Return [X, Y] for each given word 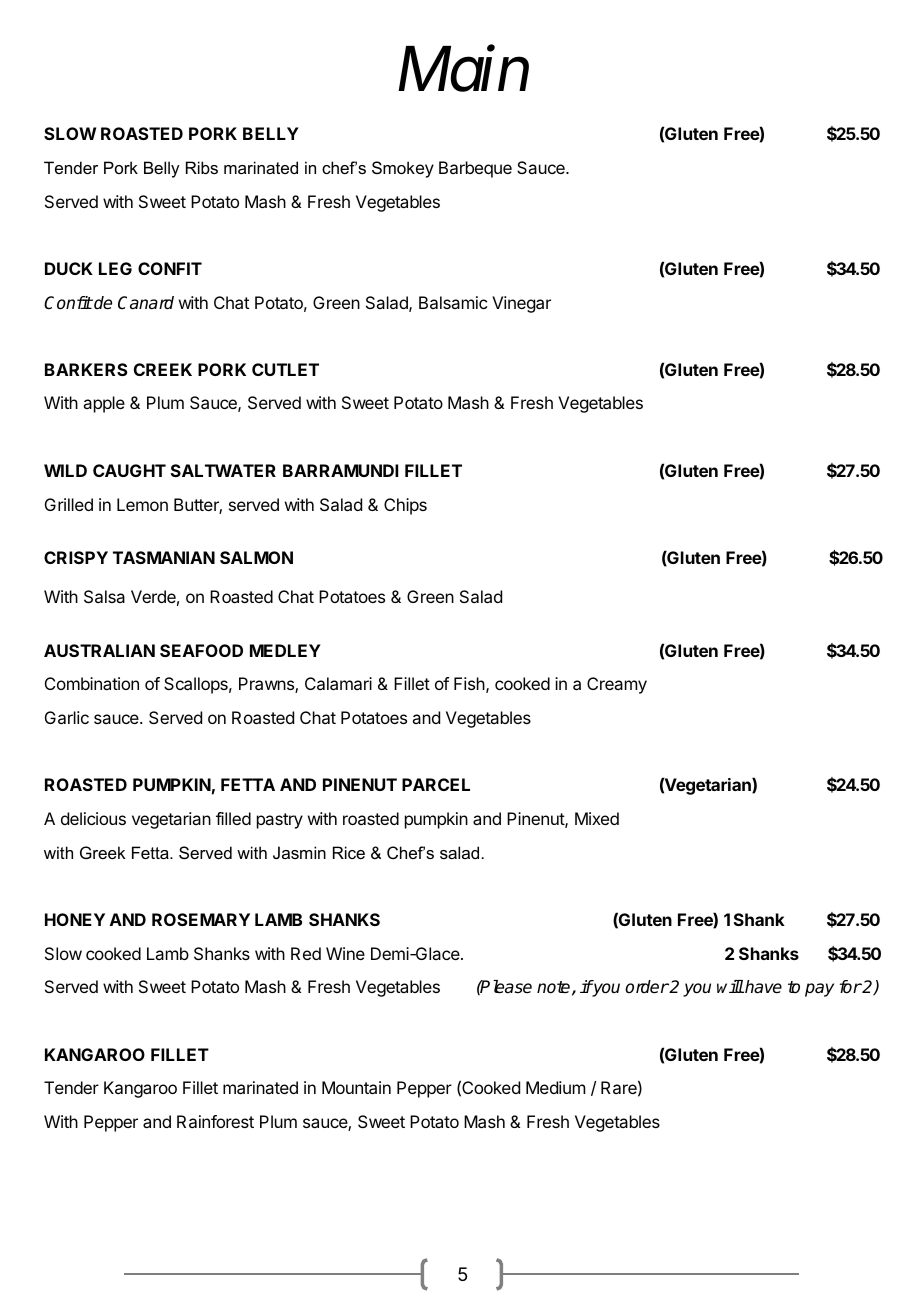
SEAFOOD [201, 650]
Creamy [617, 685]
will [730, 986]
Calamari [338, 683]
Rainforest [215, 1121]
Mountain [356, 1087]
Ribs [202, 167]
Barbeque [475, 169]
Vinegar [521, 304]
